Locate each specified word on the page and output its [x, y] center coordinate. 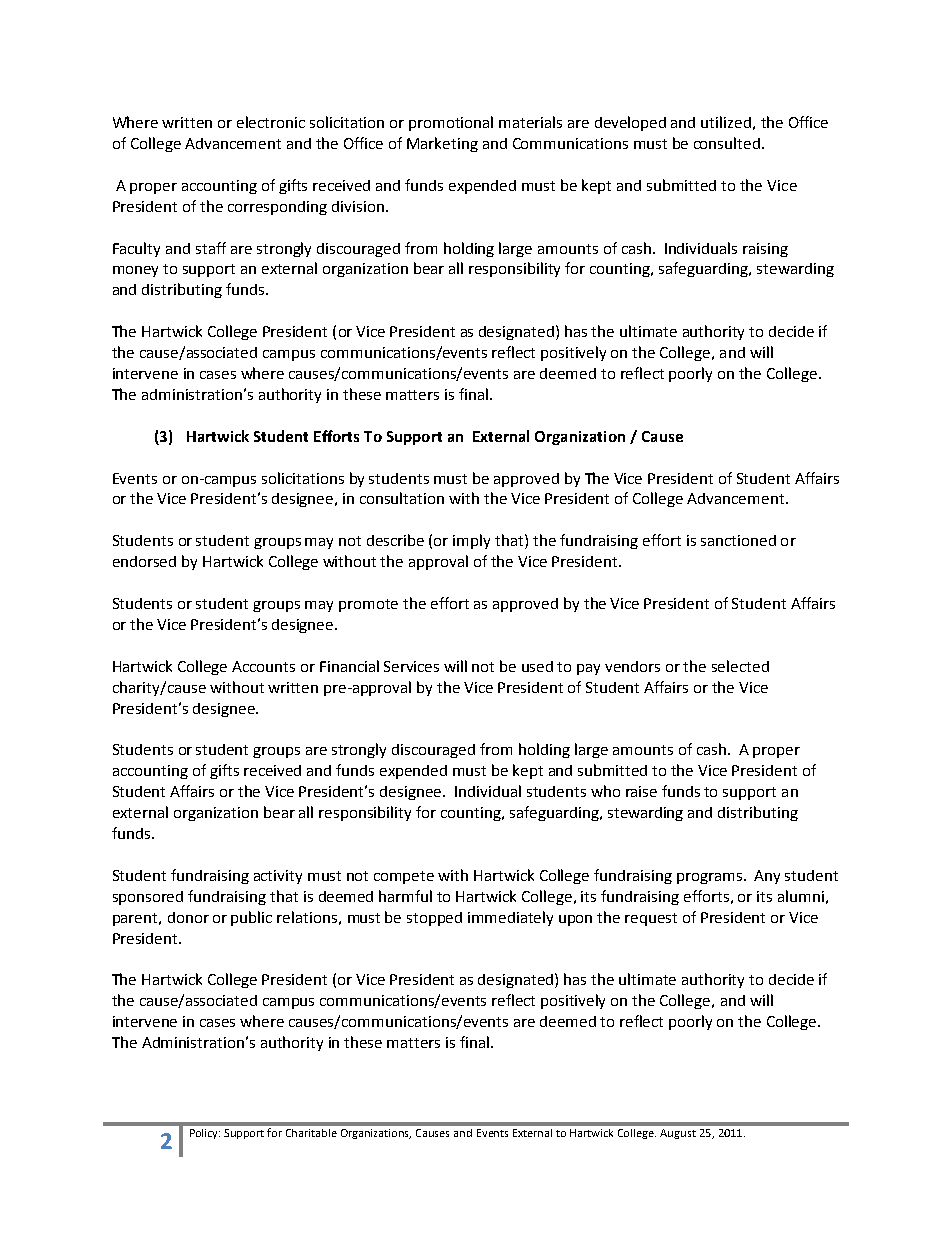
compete [404, 877]
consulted [728, 143]
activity [278, 877]
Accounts [263, 666]
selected [740, 666]
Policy [205, 1134]
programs [709, 878]
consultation [402, 498]
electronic [271, 122]
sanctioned [738, 540]
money [135, 271]
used [537, 666]
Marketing [442, 144]
